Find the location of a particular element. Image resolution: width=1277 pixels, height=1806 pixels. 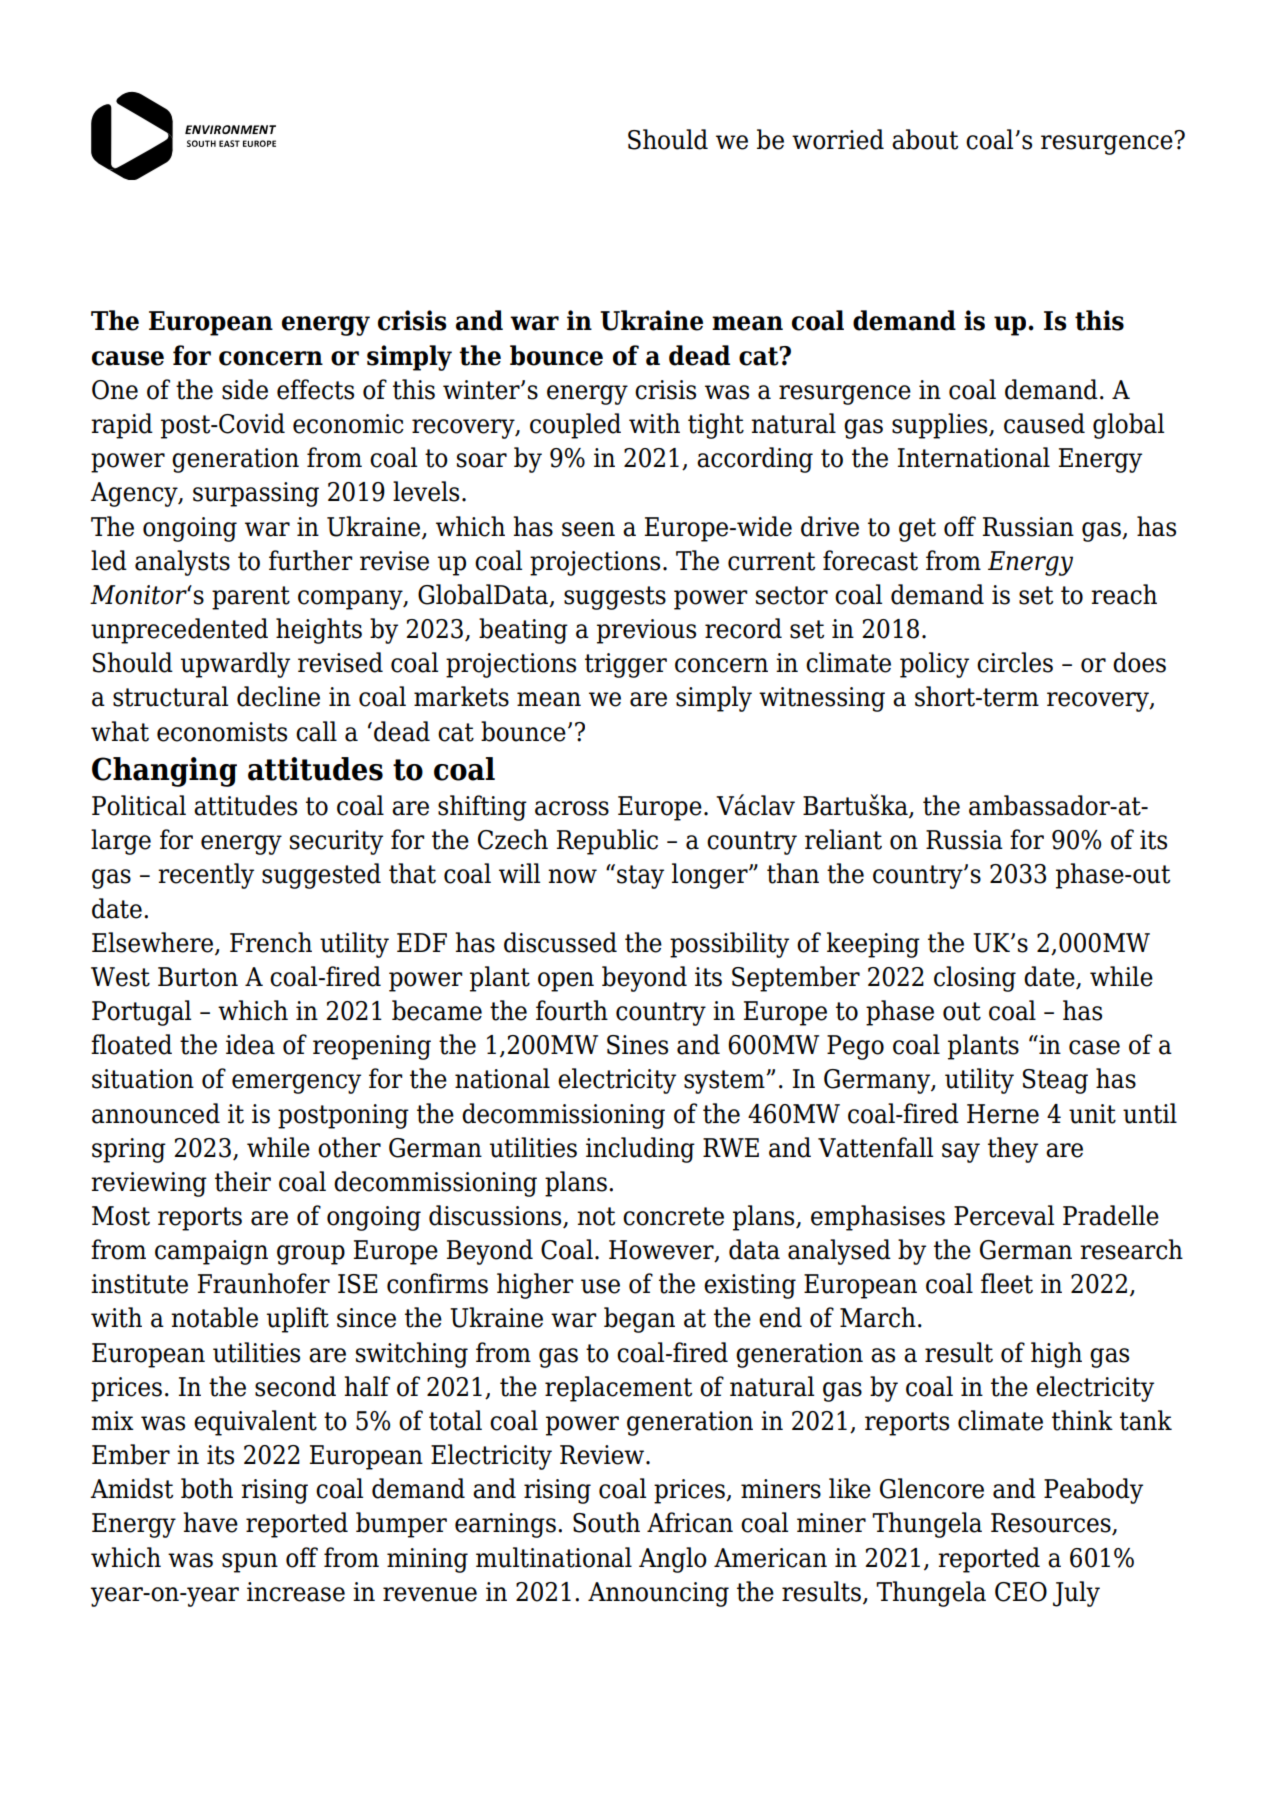

recently is located at coordinates (206, 876).
